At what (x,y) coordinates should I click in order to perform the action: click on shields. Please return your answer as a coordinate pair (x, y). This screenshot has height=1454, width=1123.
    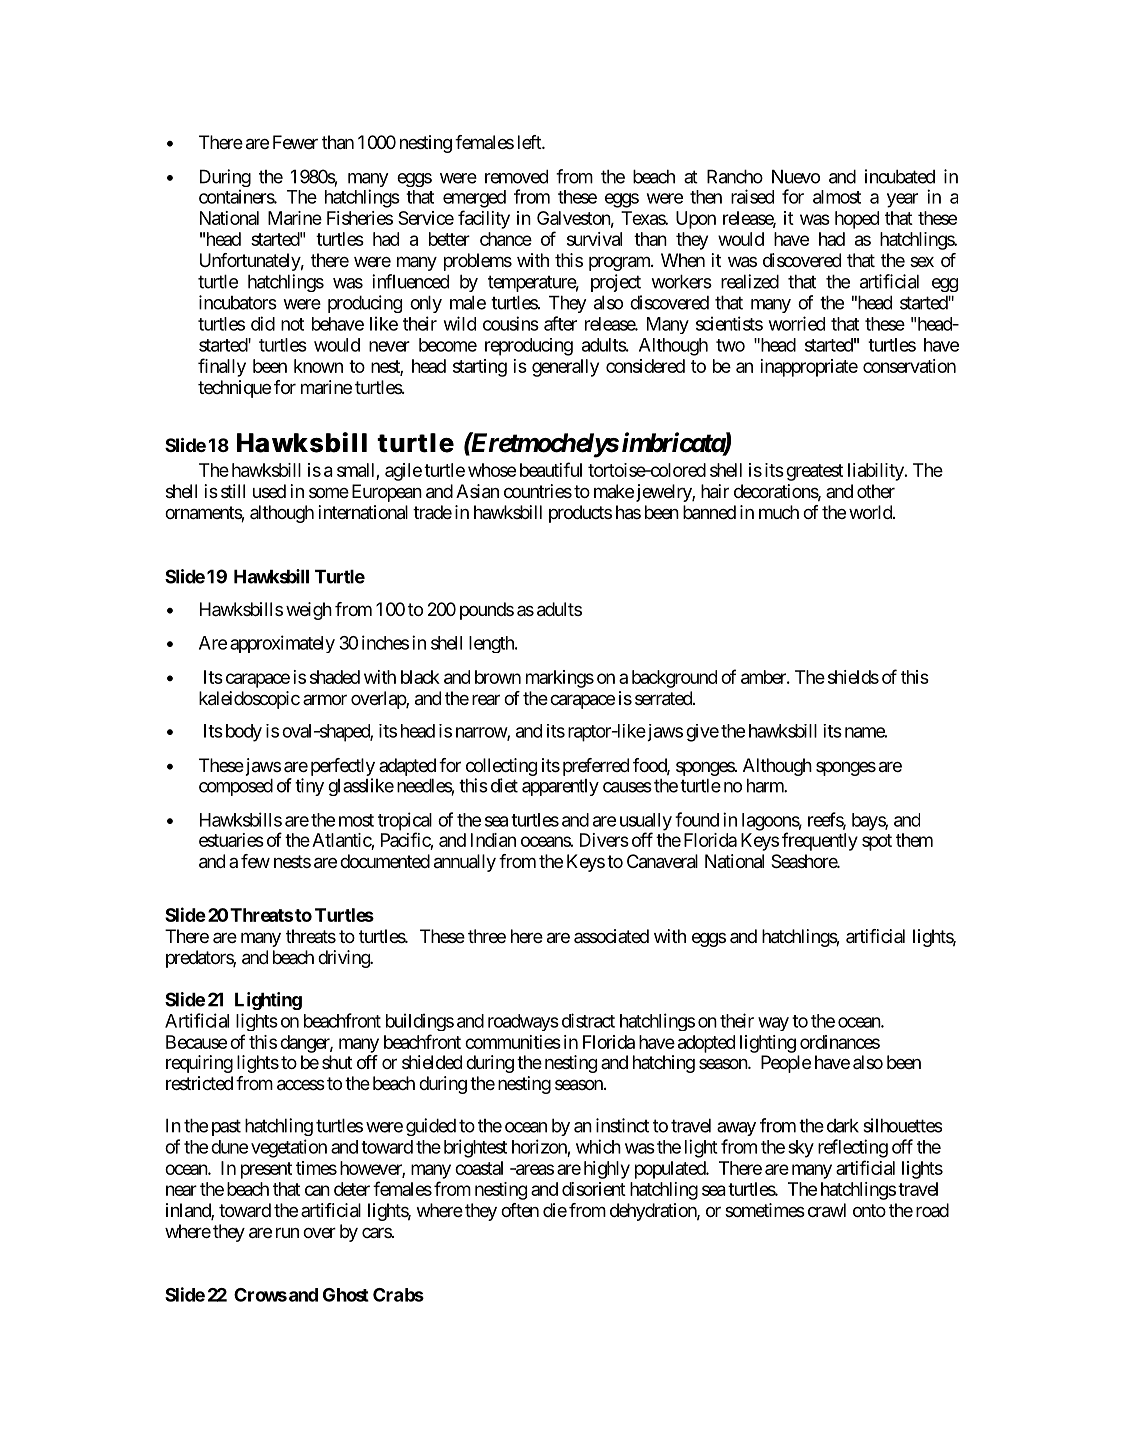
    Looking at the image, I should click on (853, 677).
